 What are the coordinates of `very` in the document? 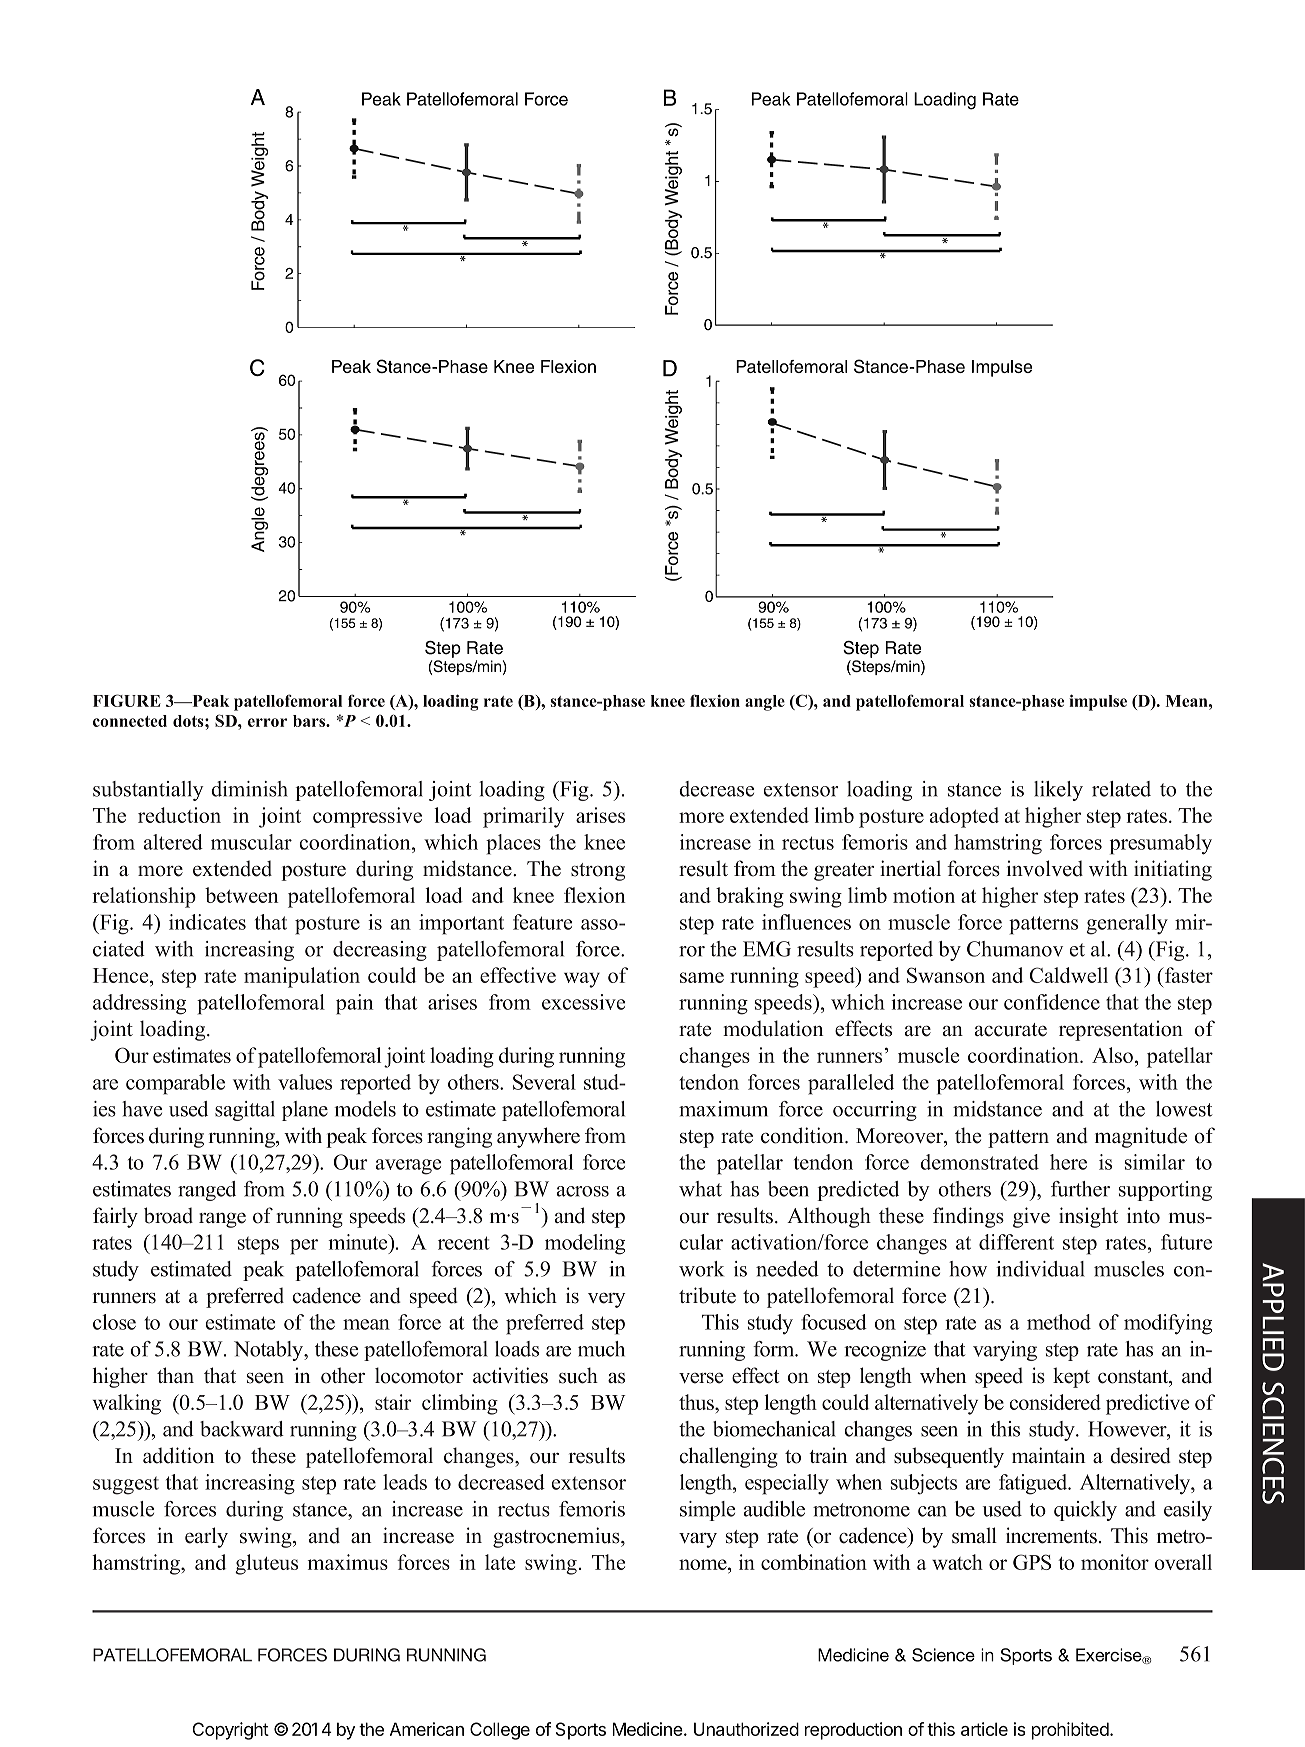 It's located at (607, 1300).
